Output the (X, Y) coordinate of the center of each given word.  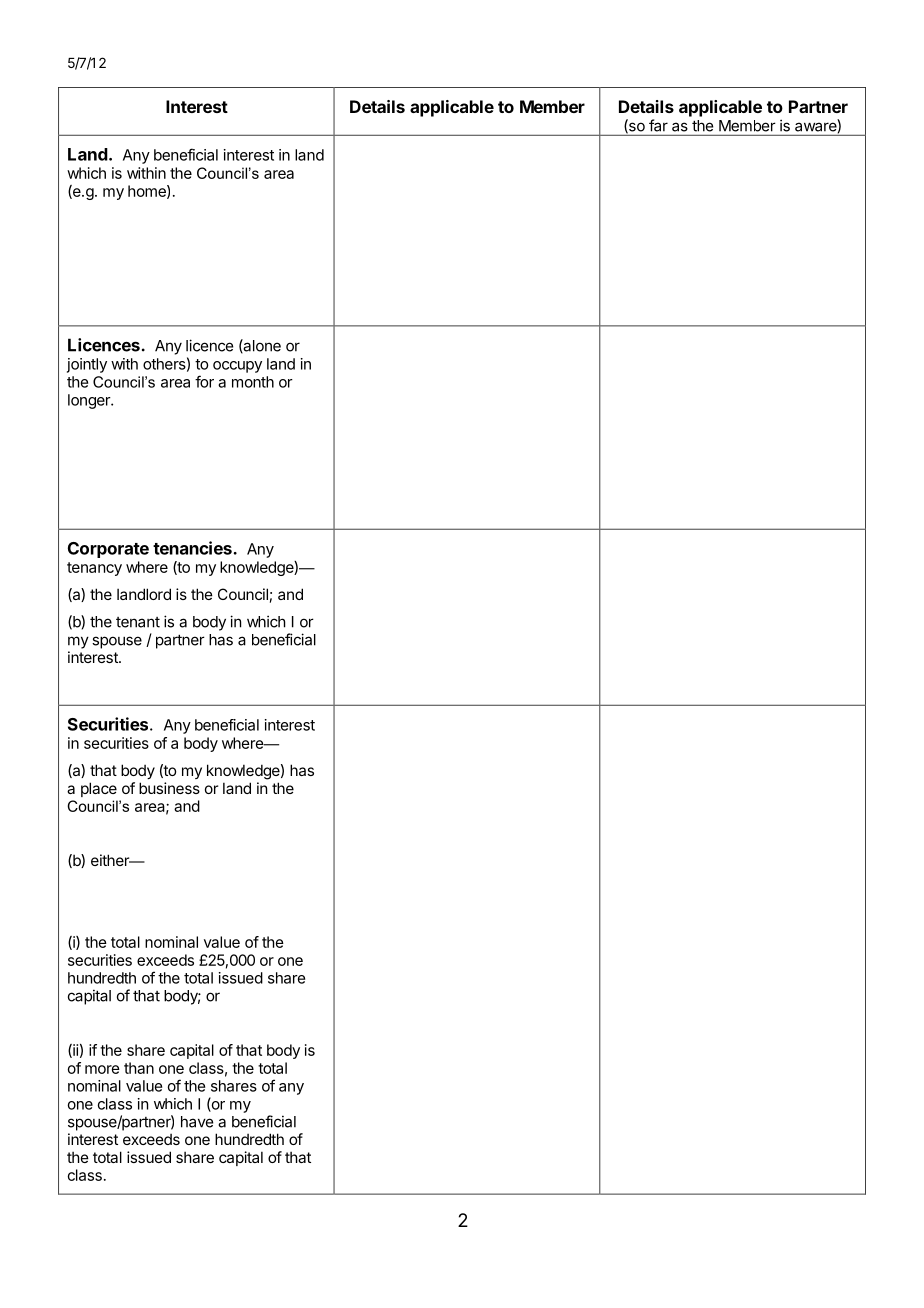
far (658, 125)
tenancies (193, 548)
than (139, 1068)
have (197, 1122)
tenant (138, 622)
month (253, 382)
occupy (237, 367)
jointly (87, 365)
